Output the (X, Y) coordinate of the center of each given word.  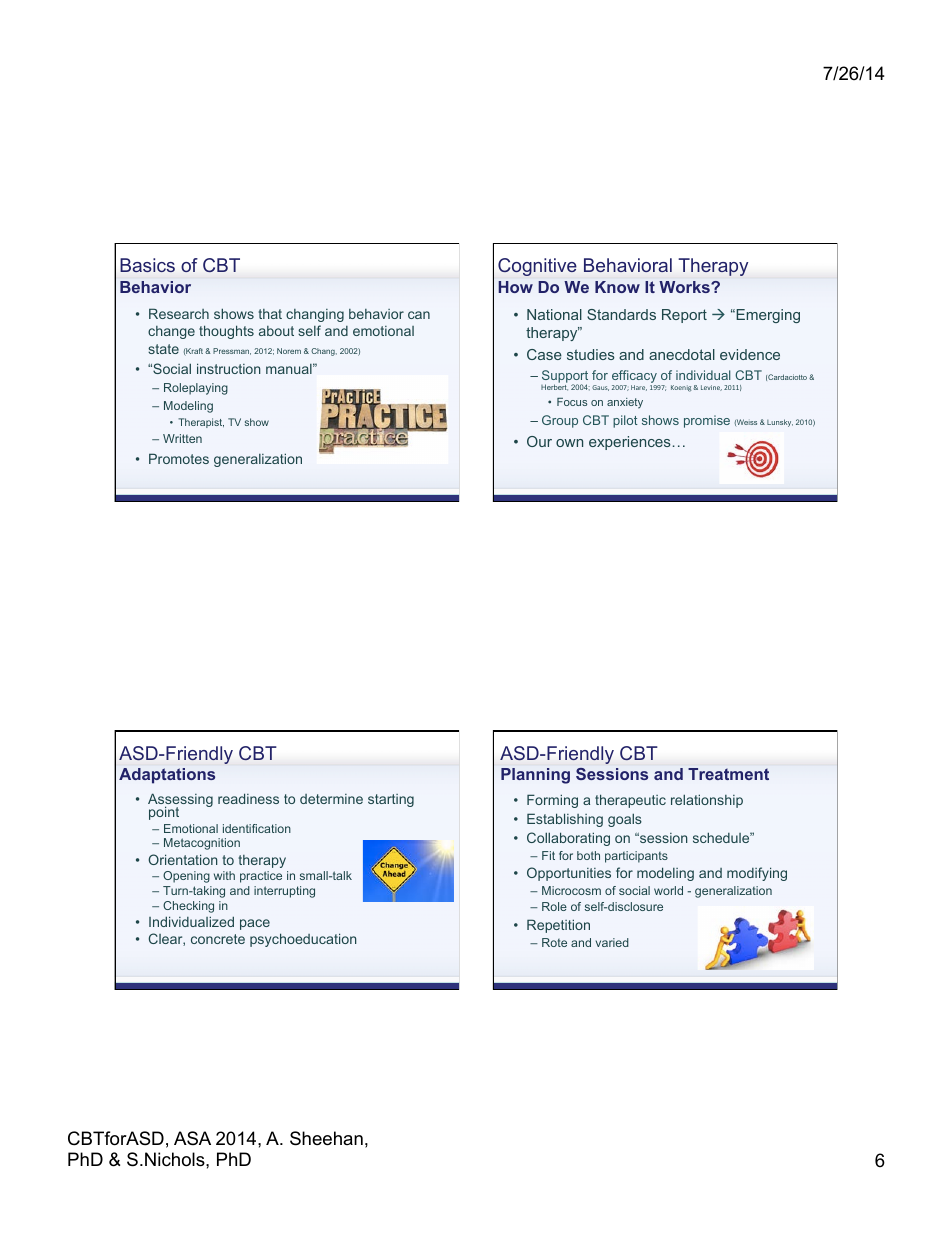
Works (685, 287)
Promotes (179, 458)
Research (179, 313)
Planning (535, 776)
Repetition (558, 926)
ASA (192, 1138)
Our (539, 441)
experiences (630, 443)
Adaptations (167, 776)
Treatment (728, 774)
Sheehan (326, 1138)
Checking (188, 907)
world (668, 890)
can (419, 315)
